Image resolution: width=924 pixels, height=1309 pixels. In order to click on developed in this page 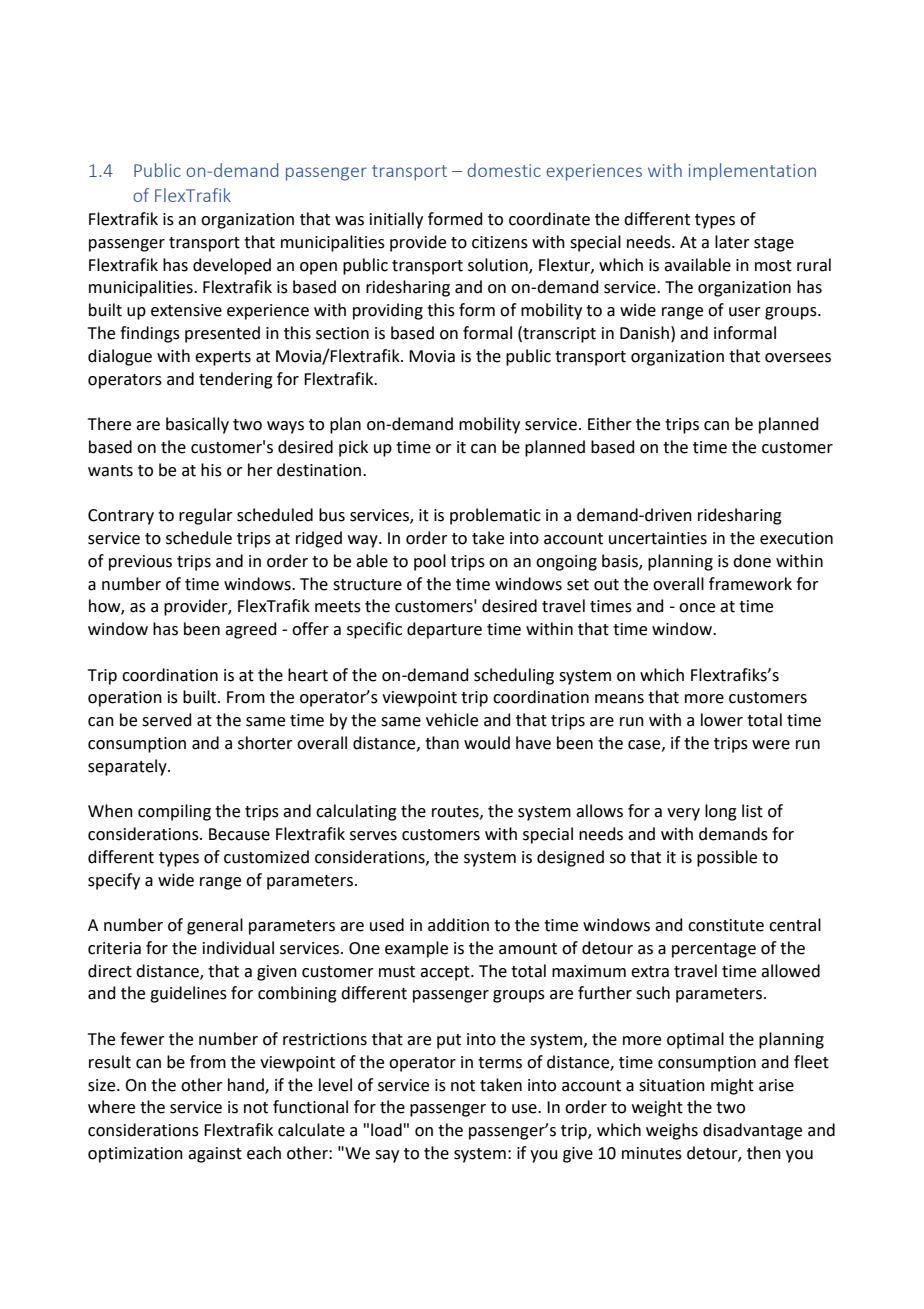, I will do `click(232, 266)`.
